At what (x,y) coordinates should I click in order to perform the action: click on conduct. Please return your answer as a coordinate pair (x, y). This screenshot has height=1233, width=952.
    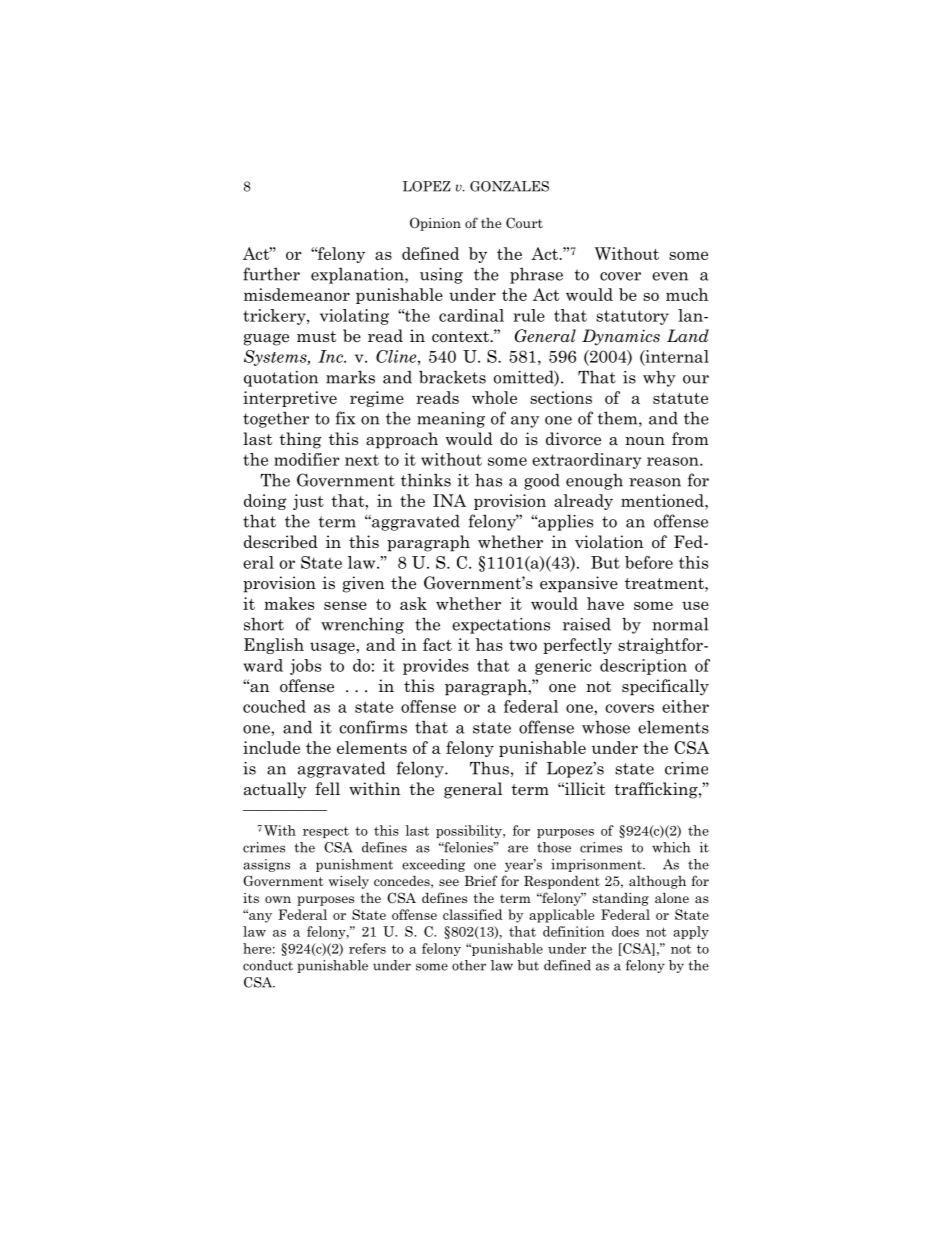
    Looking at the image, I should click on (268, 965).
